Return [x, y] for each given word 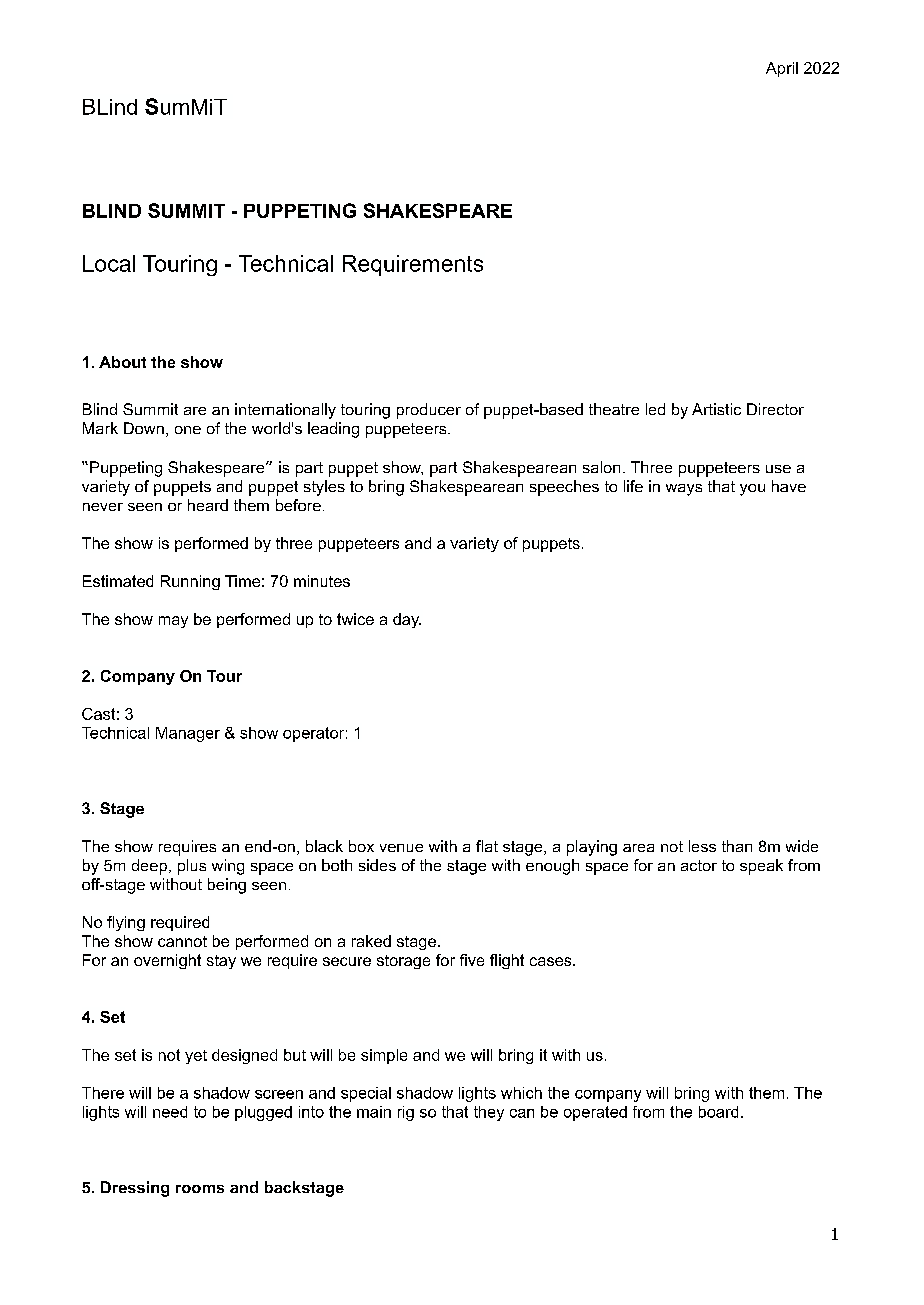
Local [109, 263]
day [407, 620]
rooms [200, 1189]
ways [684, 490]
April [782, 69]
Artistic [716, 409]
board [718, 1112]
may [173, 622]
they [489, 1113]
